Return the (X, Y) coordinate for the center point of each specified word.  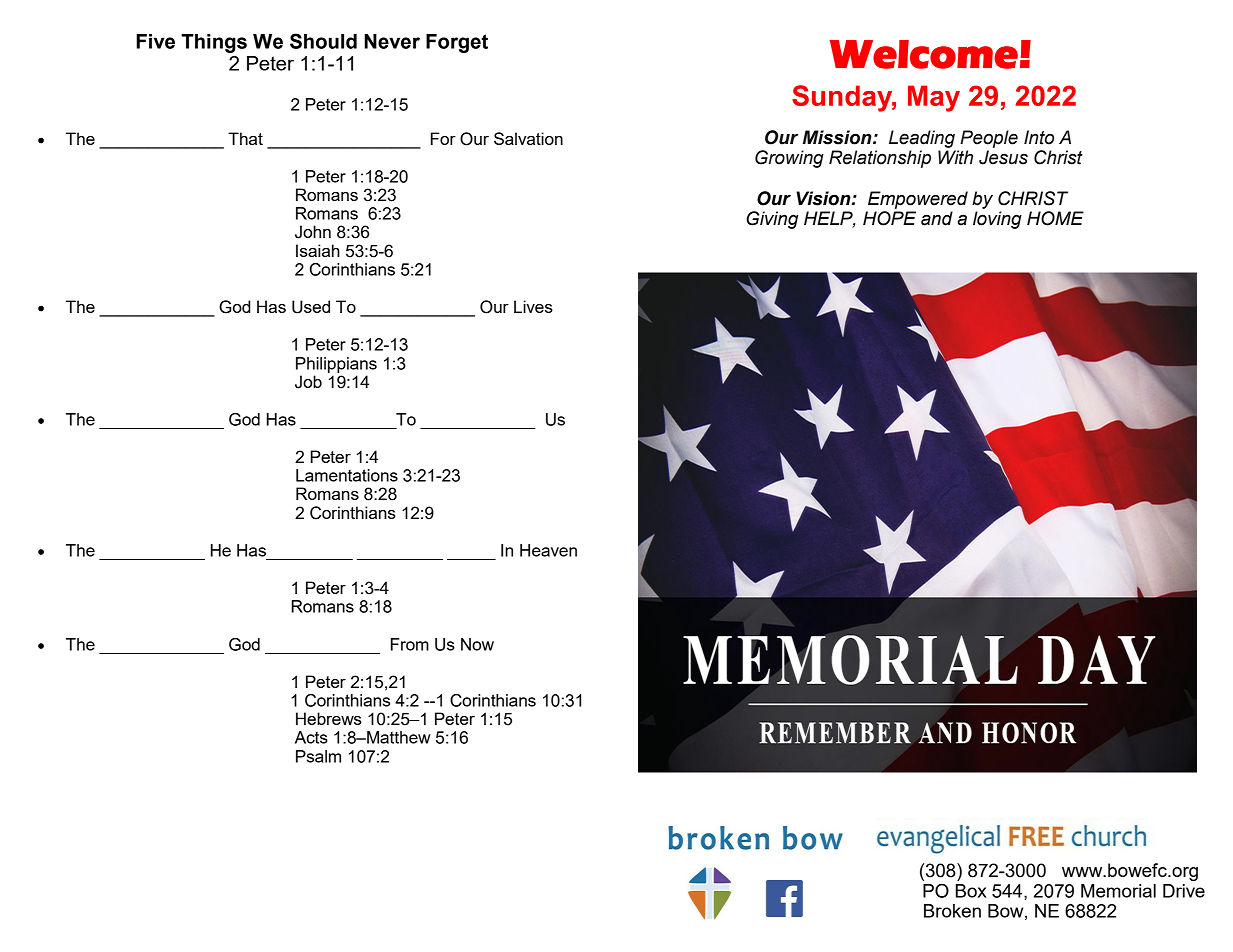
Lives (533, 306)
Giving (772, 220)
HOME (1055, 218)
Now (477, 644)
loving (997, 220)
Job (308, 382)
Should (323, 41)
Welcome (924, 54)
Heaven (548, 550)
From (410, 644)
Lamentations (347, 475)
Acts (311, 737)
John (313, 232)
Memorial (1118, 891)
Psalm (318, 756)
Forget (457, 43)
